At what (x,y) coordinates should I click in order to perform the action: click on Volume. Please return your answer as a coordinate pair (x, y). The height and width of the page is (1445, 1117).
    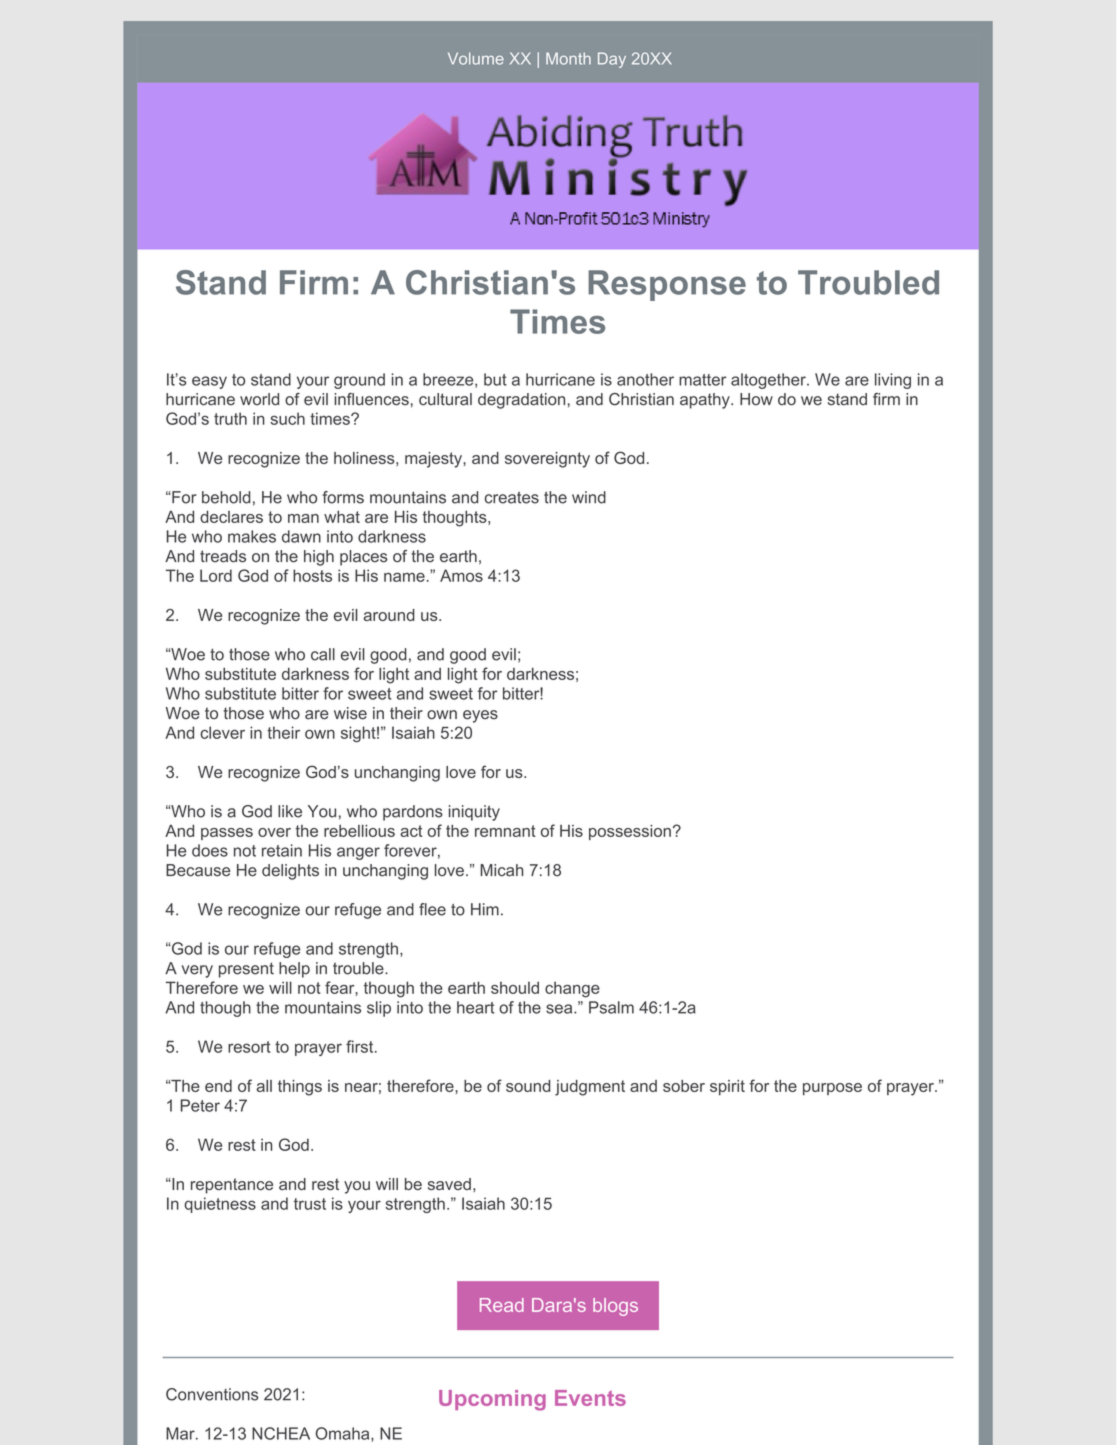
    Looking at the image, I should click on (476, 58).
